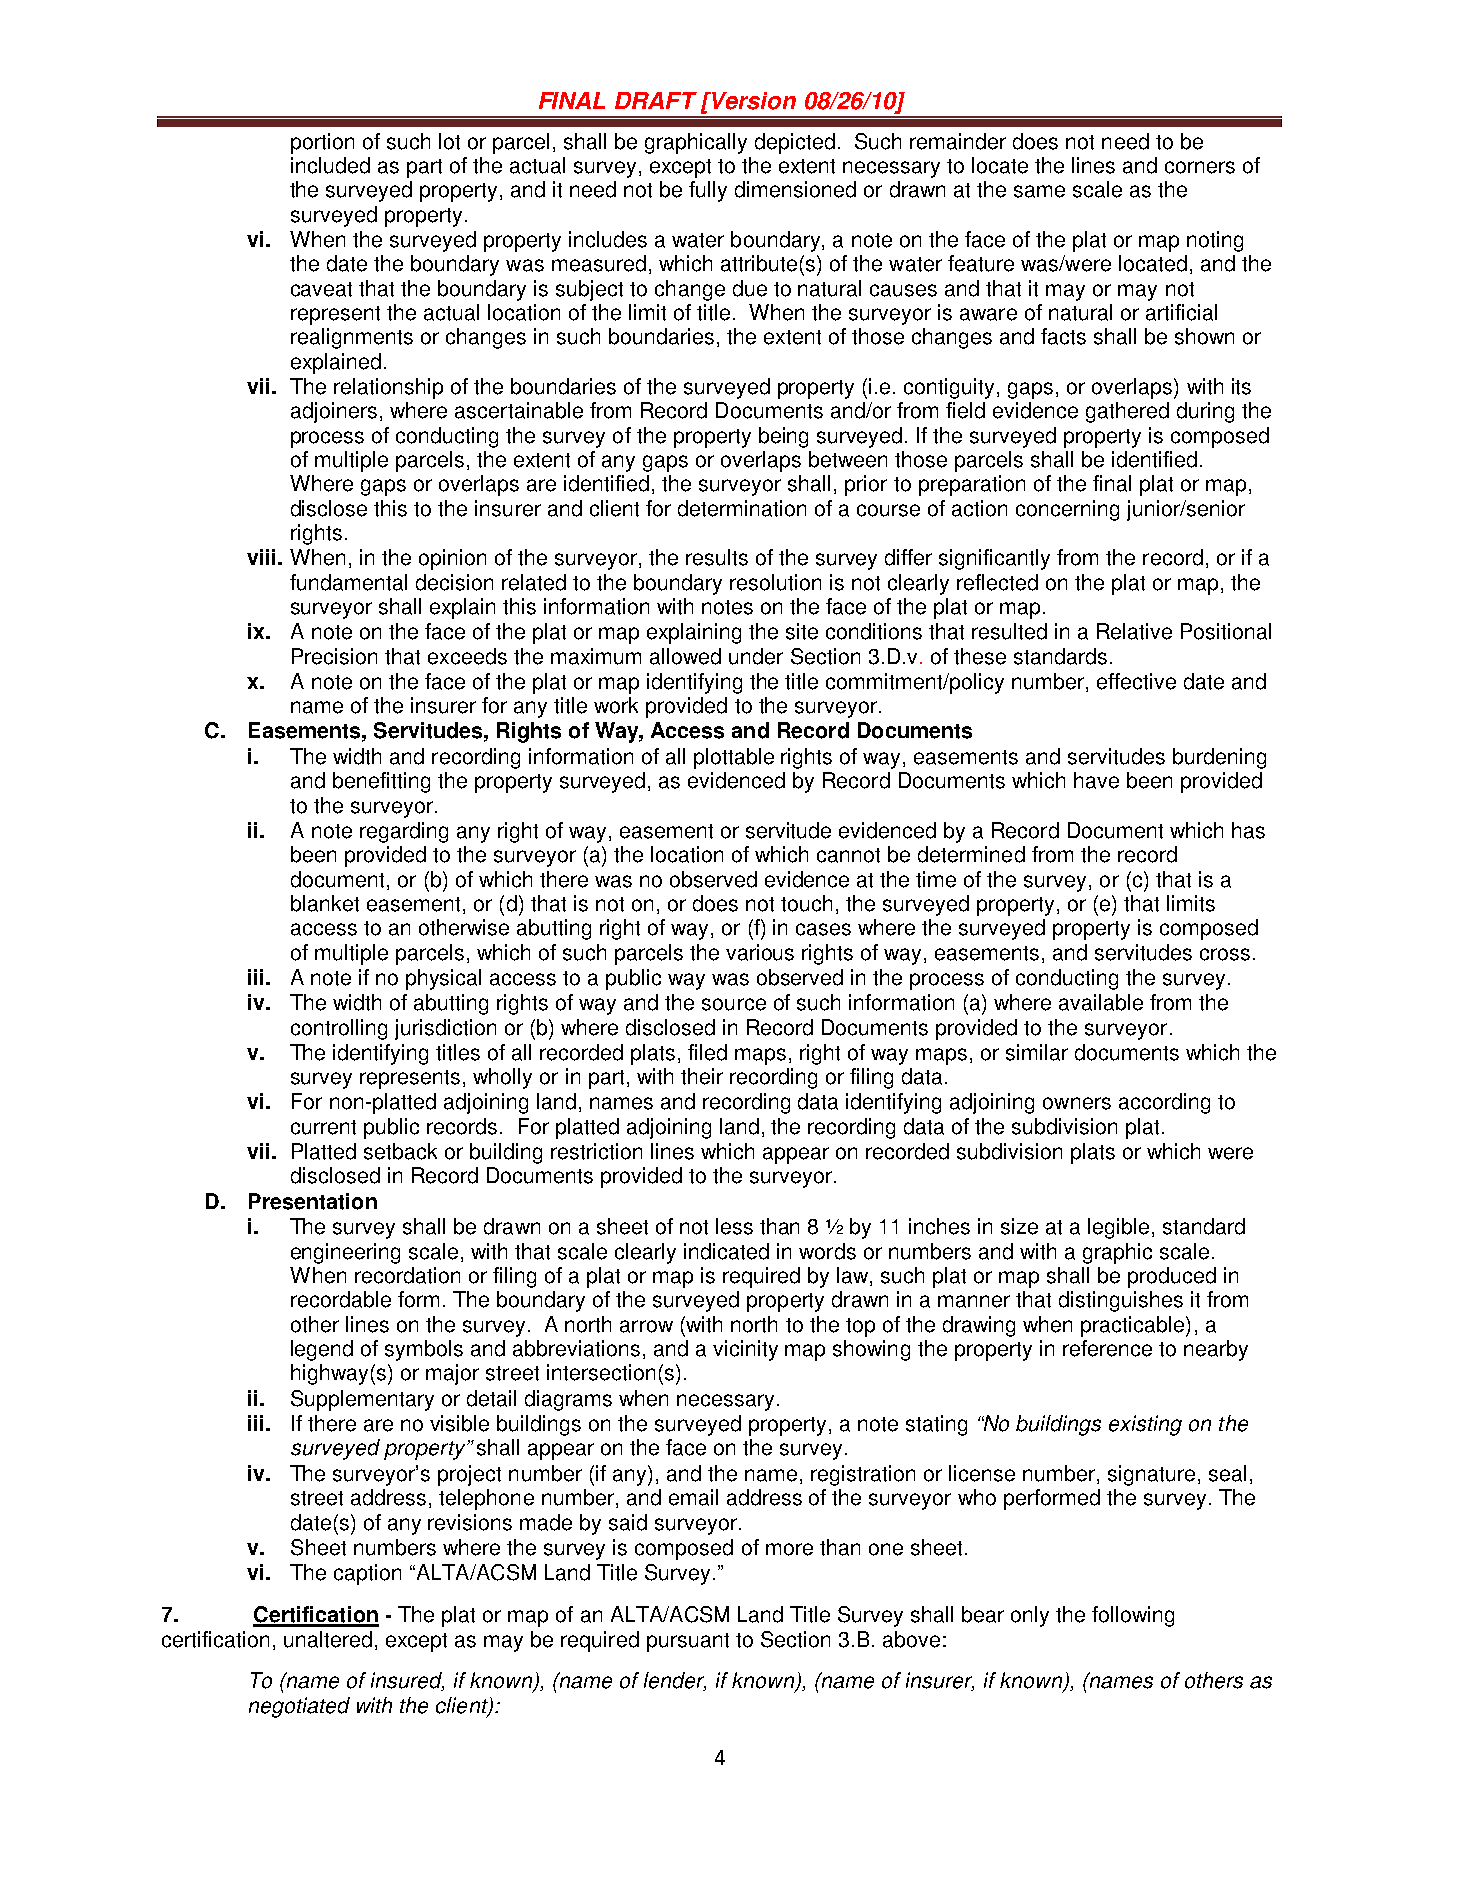 Image resolution: width=1461 pixels, height=1891 pixels. Describe the element at coordinates (330, 165) in the image. I see `included` at that location.
